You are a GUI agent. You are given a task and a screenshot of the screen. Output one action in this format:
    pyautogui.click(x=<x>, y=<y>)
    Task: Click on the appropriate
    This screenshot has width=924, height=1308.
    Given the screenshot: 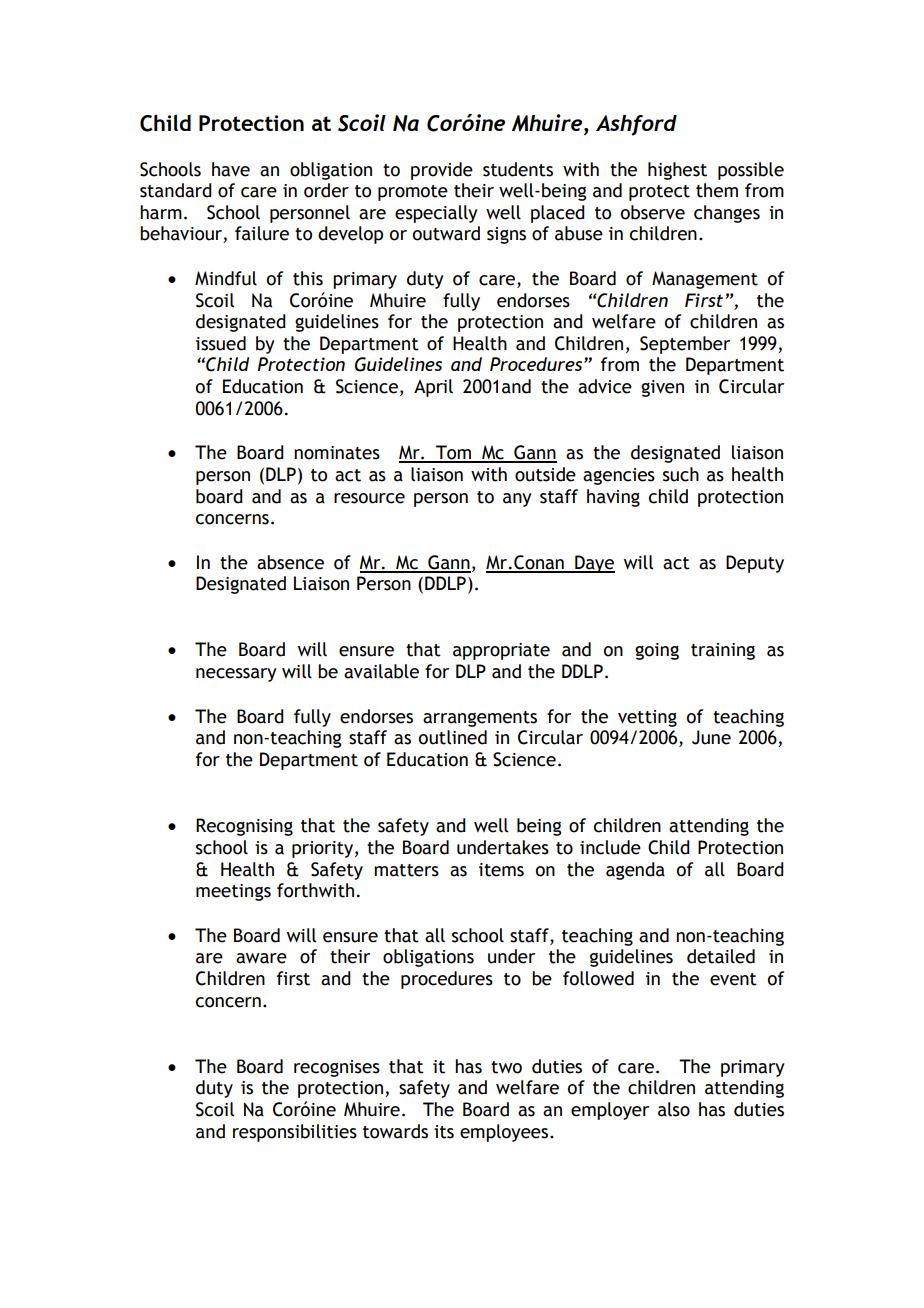 What is the action you would take?
    pyautogui.click(x=501, y=651)
